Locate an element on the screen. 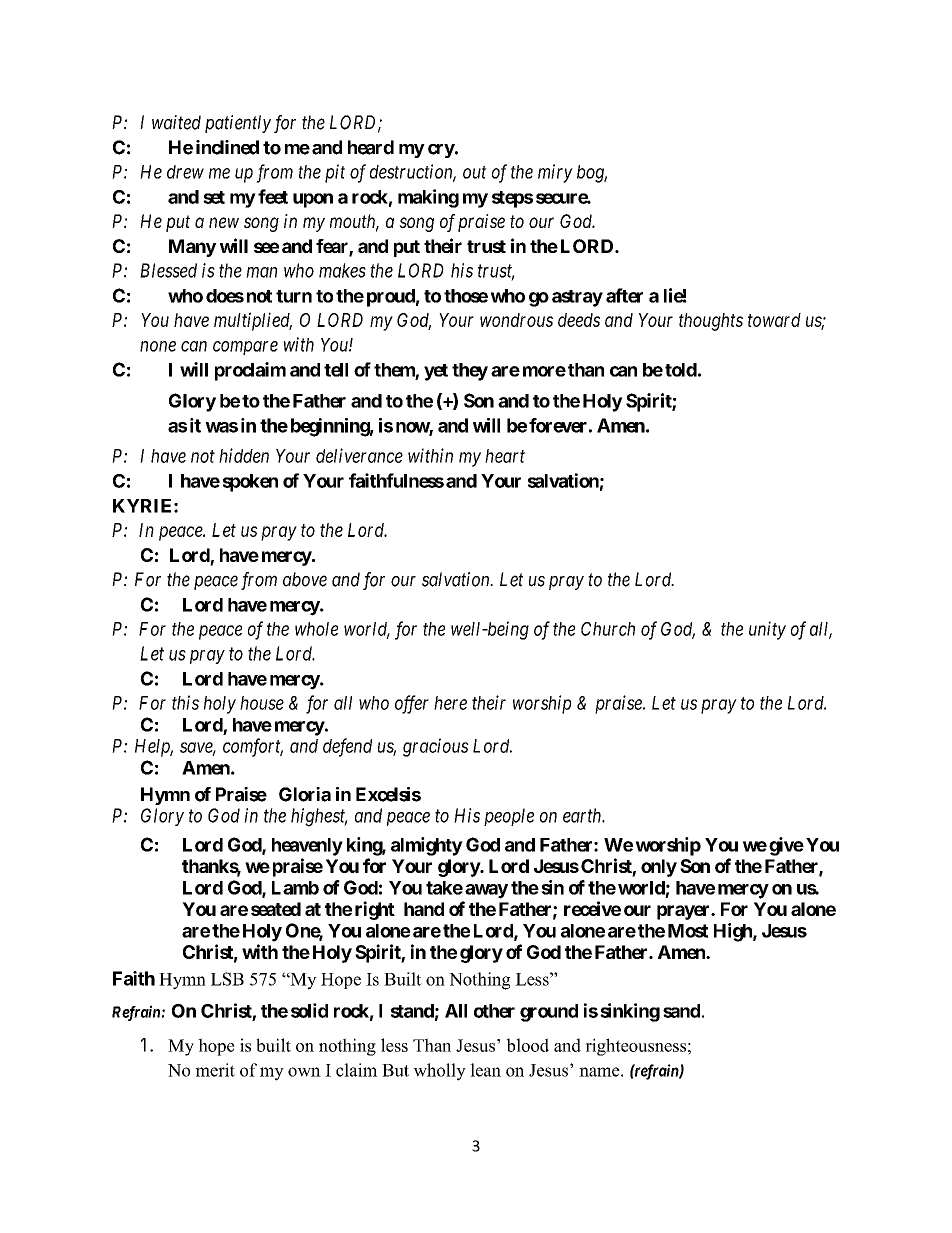 The image size is (952, 1233). cry is located at coordinates (441, 151).
